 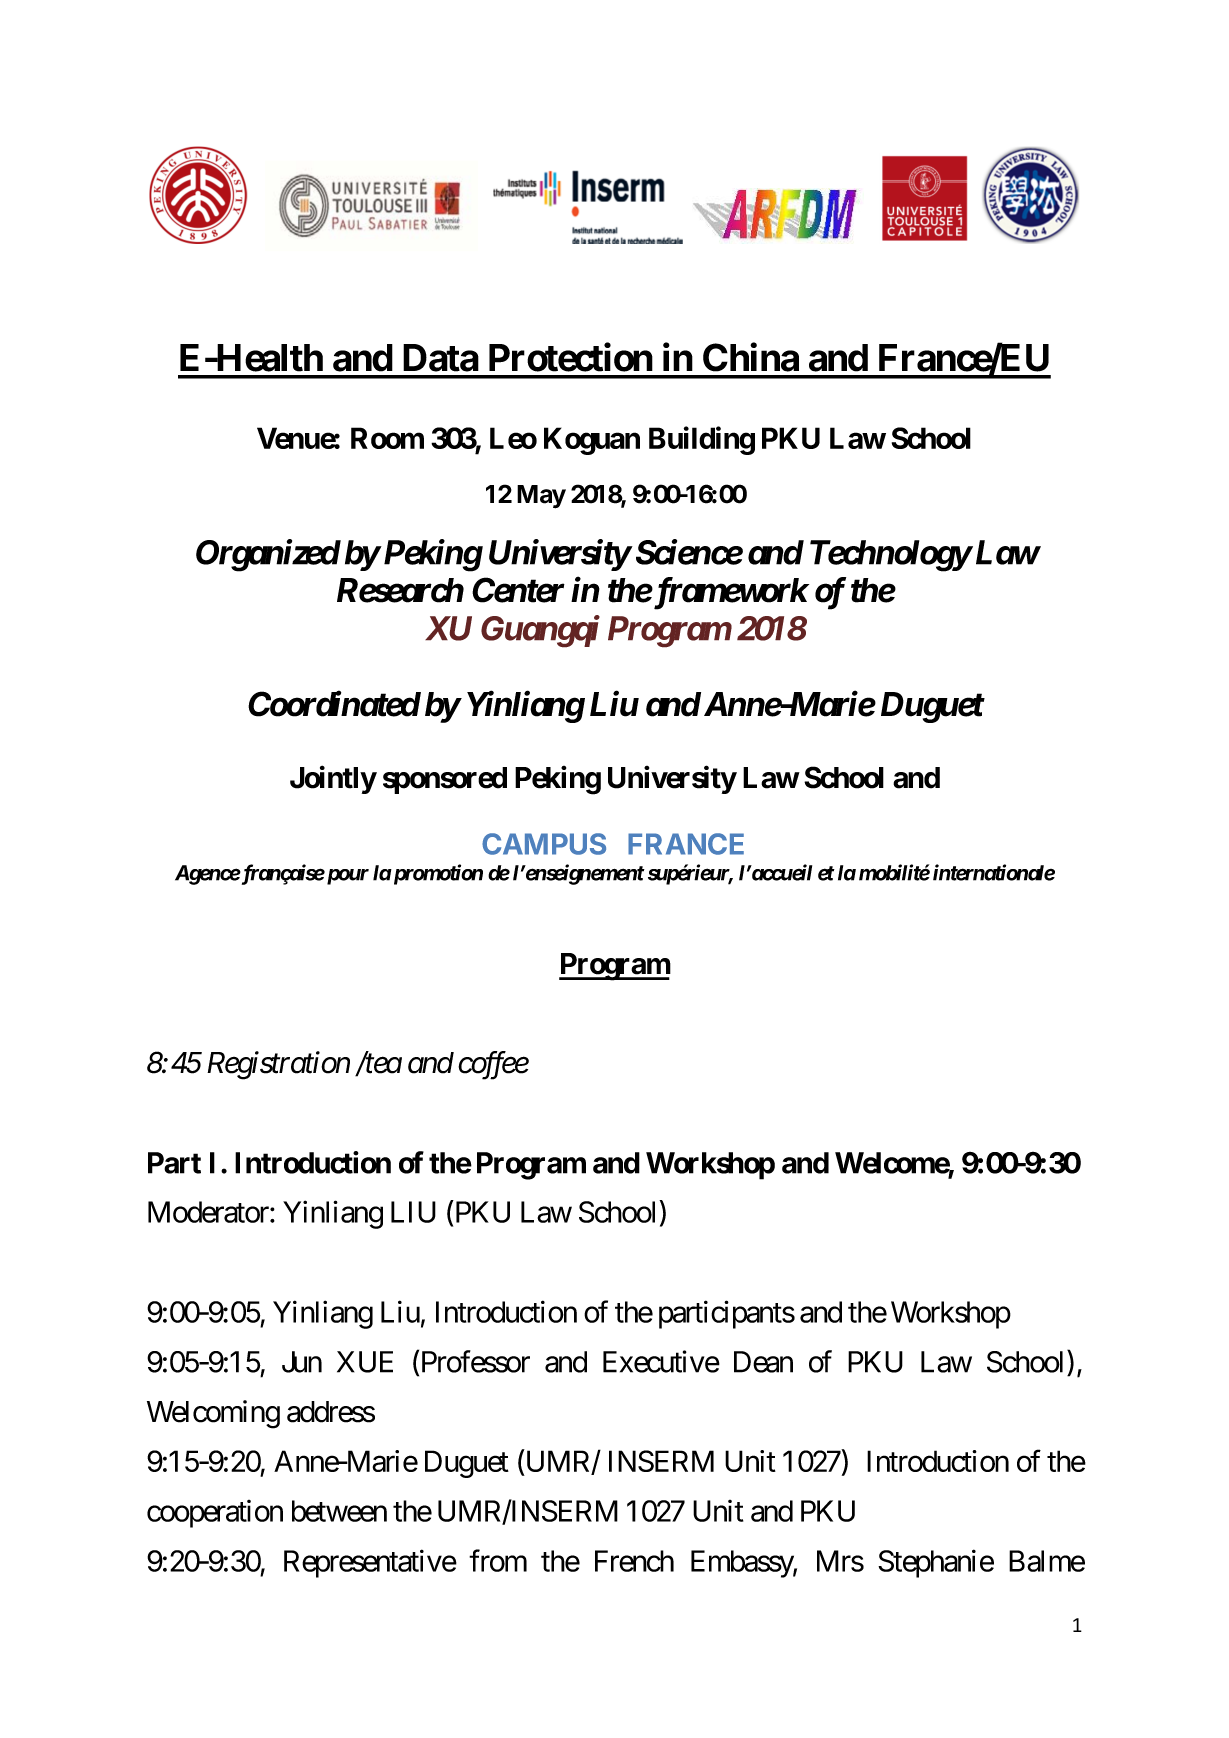 I want to click on May, so click(x=541, y=497).
